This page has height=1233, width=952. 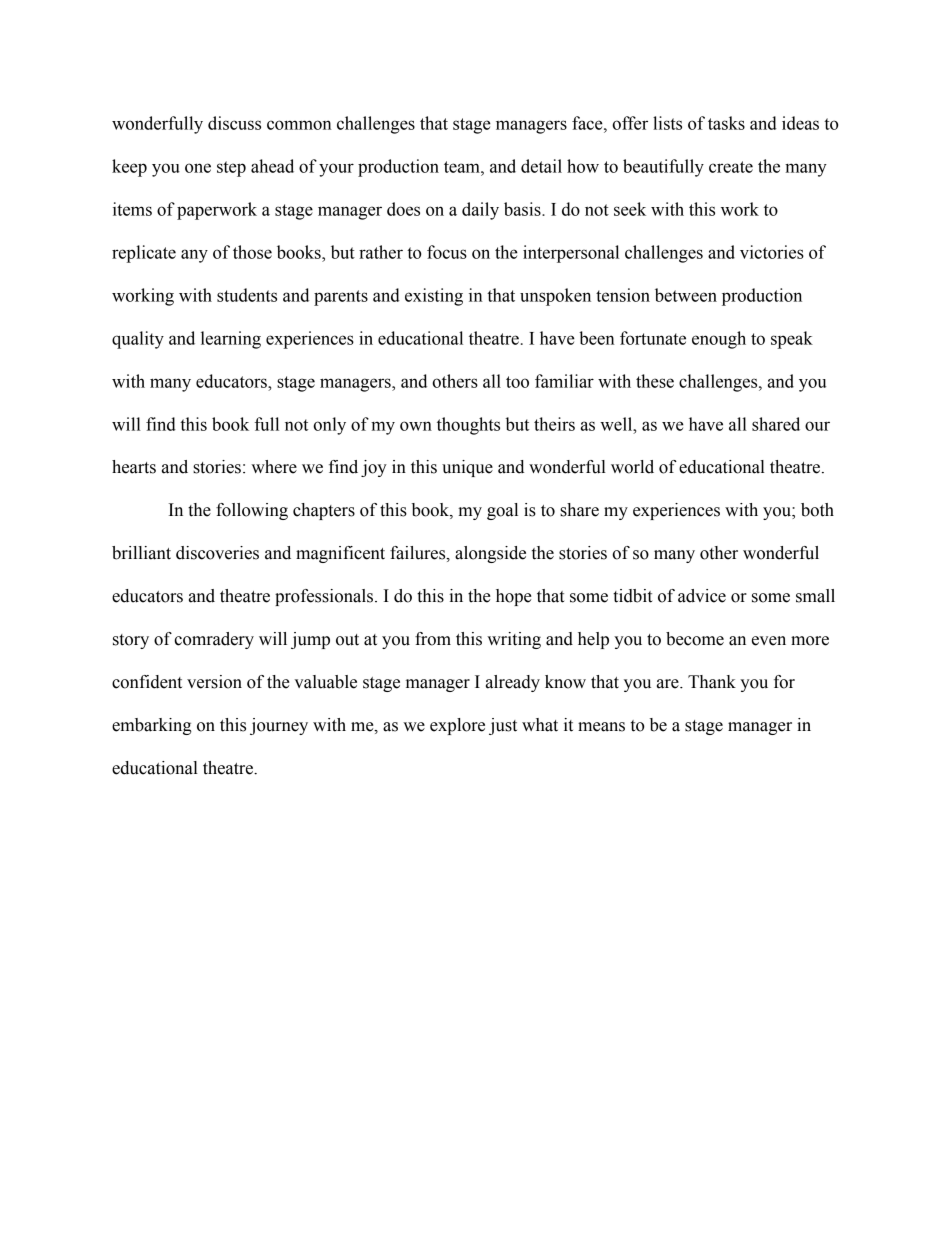 I want to click on explore, so click(x=457, y=726).
